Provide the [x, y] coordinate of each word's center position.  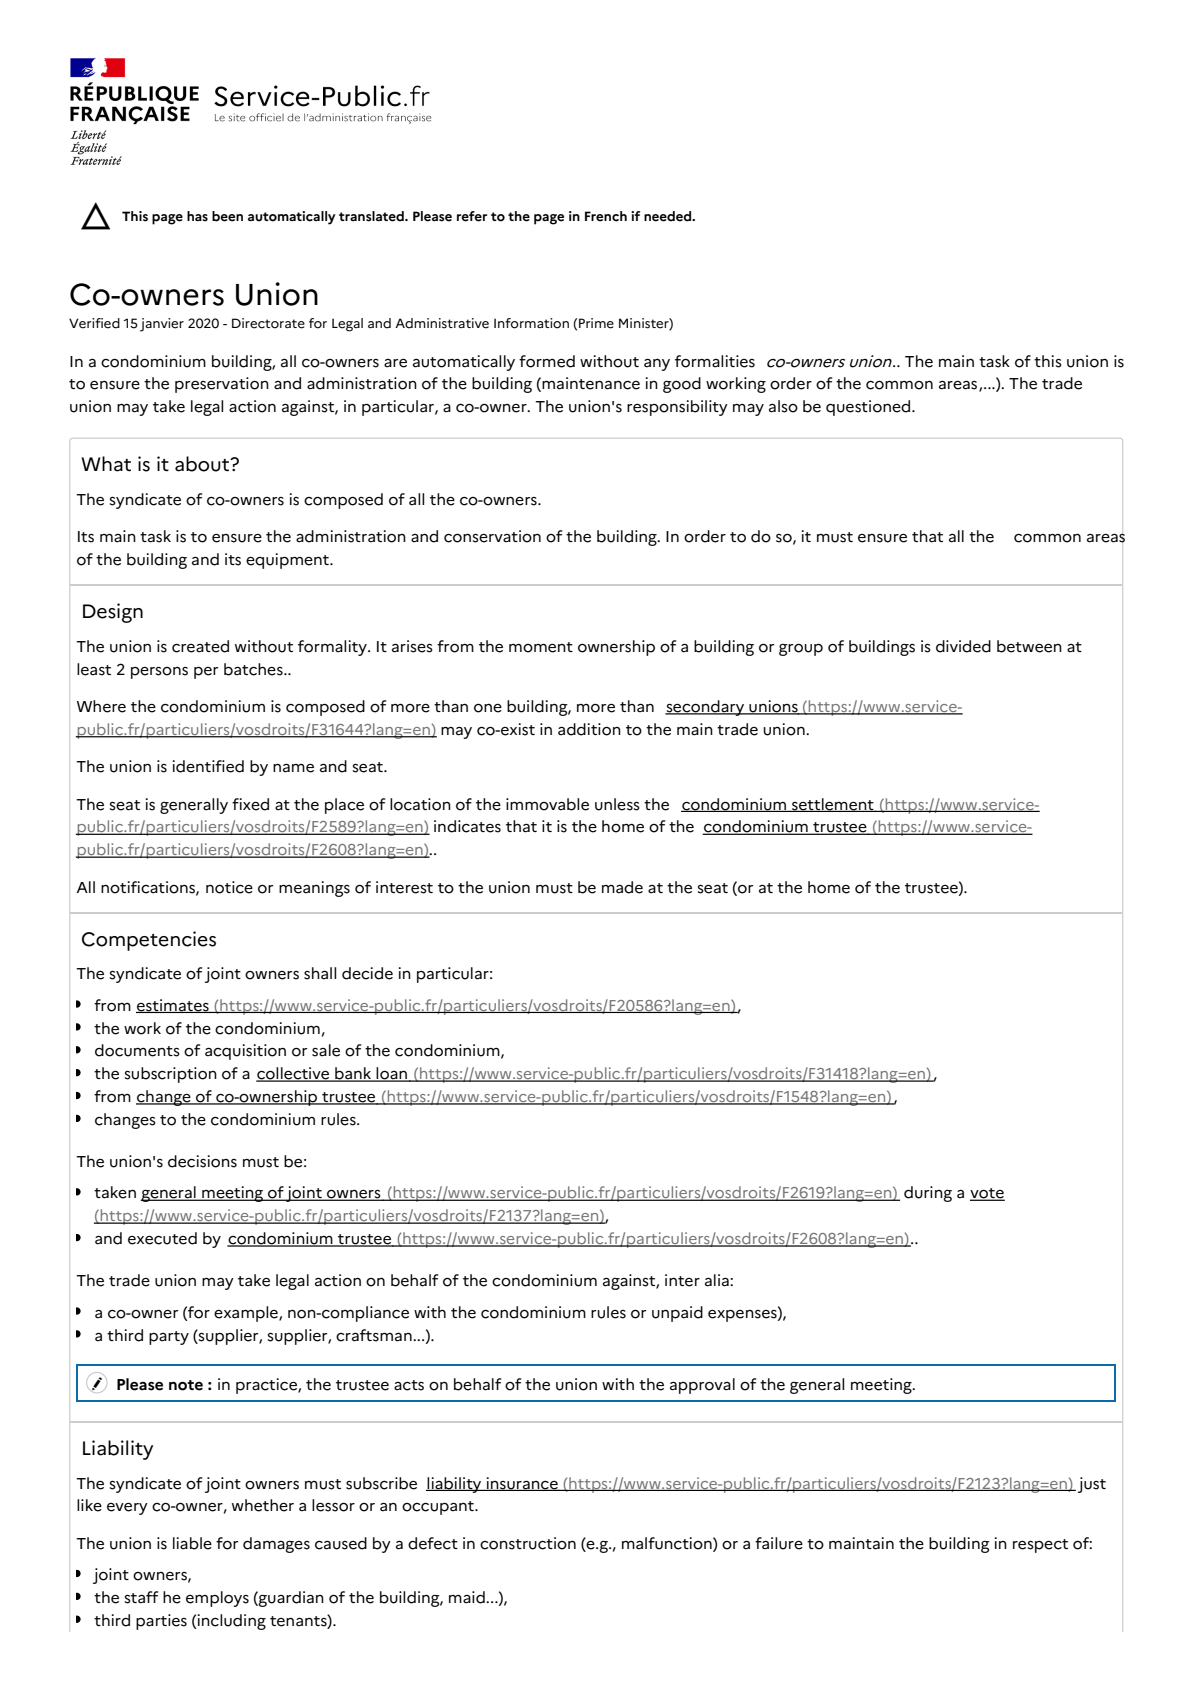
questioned [869, 408]
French [606, 216]
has [197, 216]
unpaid [677, 1314]
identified [208, 766]
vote [987, 1194]
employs [217, 1599]
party [169, 1338]
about [203, 464]
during [928, 1194]
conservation [492, 536]
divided [963, 646]
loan [392, 1074]
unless [617, 804]
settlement [833, 805]
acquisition [245, 1052]
